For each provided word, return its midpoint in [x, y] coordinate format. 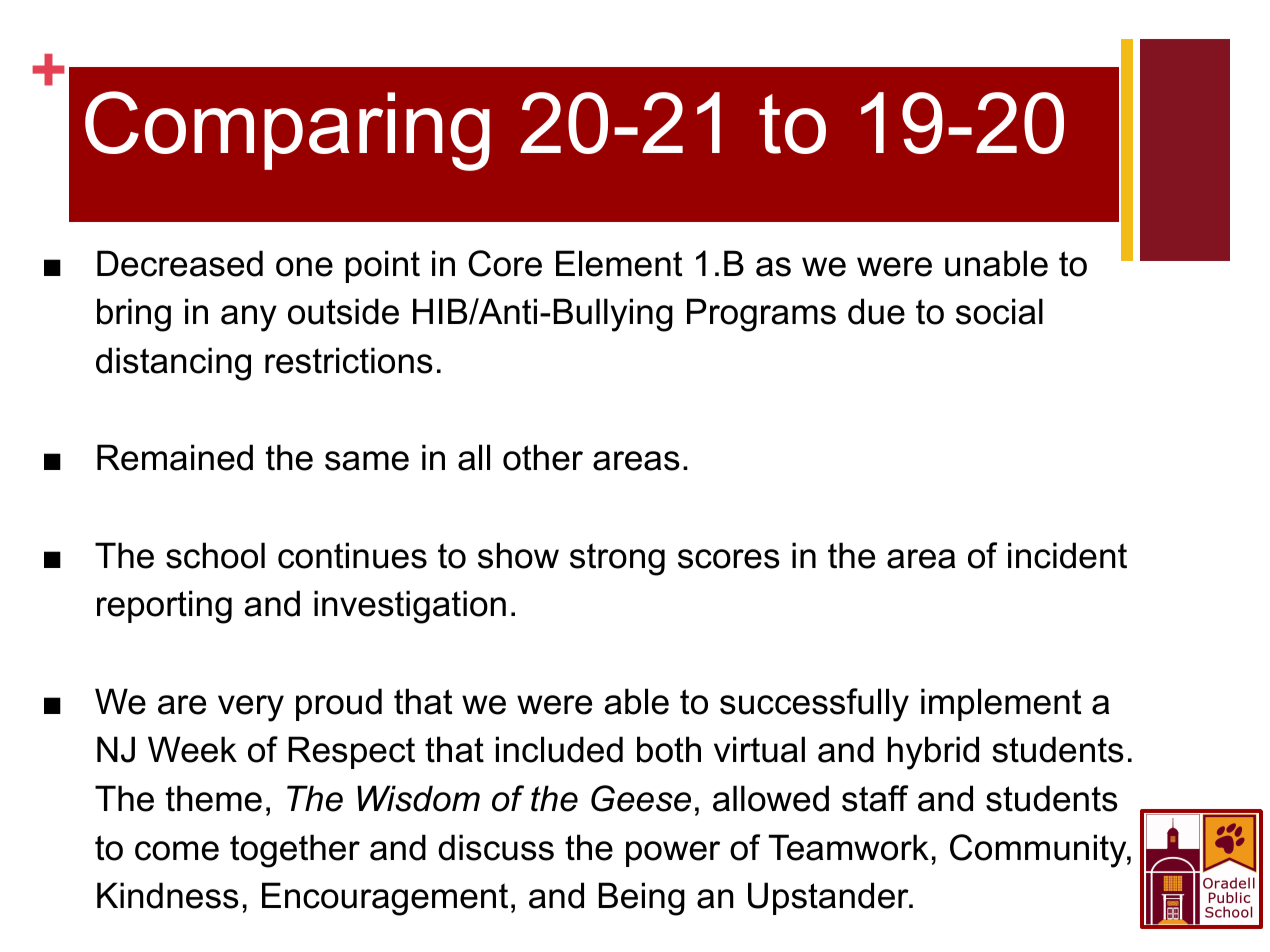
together [295, 851]
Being [642, 899]
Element [619, 263]
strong [617, 559]
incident [1067, 555]
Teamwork [849, 847]
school [215, 555]
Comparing [287, 131]
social [999, 311]
